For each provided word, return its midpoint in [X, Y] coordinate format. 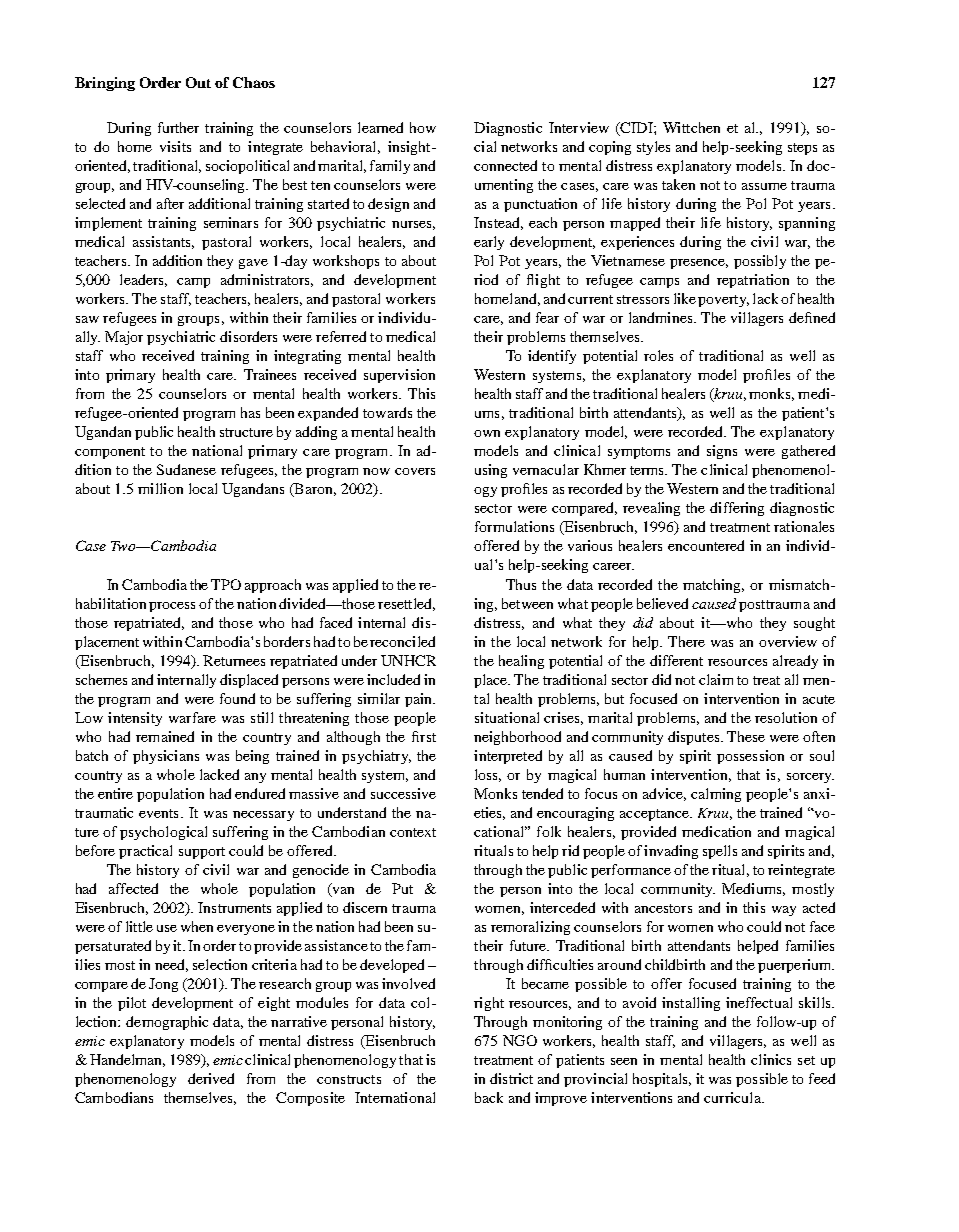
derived [211, 1078]
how [423, 127]
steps [802, 149]
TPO [226, 584]
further [178, 127]
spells [720, 852]
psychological [163, 833]
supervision [399, 376]
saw [87, 319]
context [413, 832]
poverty [723, 301]
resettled [406, 604]
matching [713, 586]
